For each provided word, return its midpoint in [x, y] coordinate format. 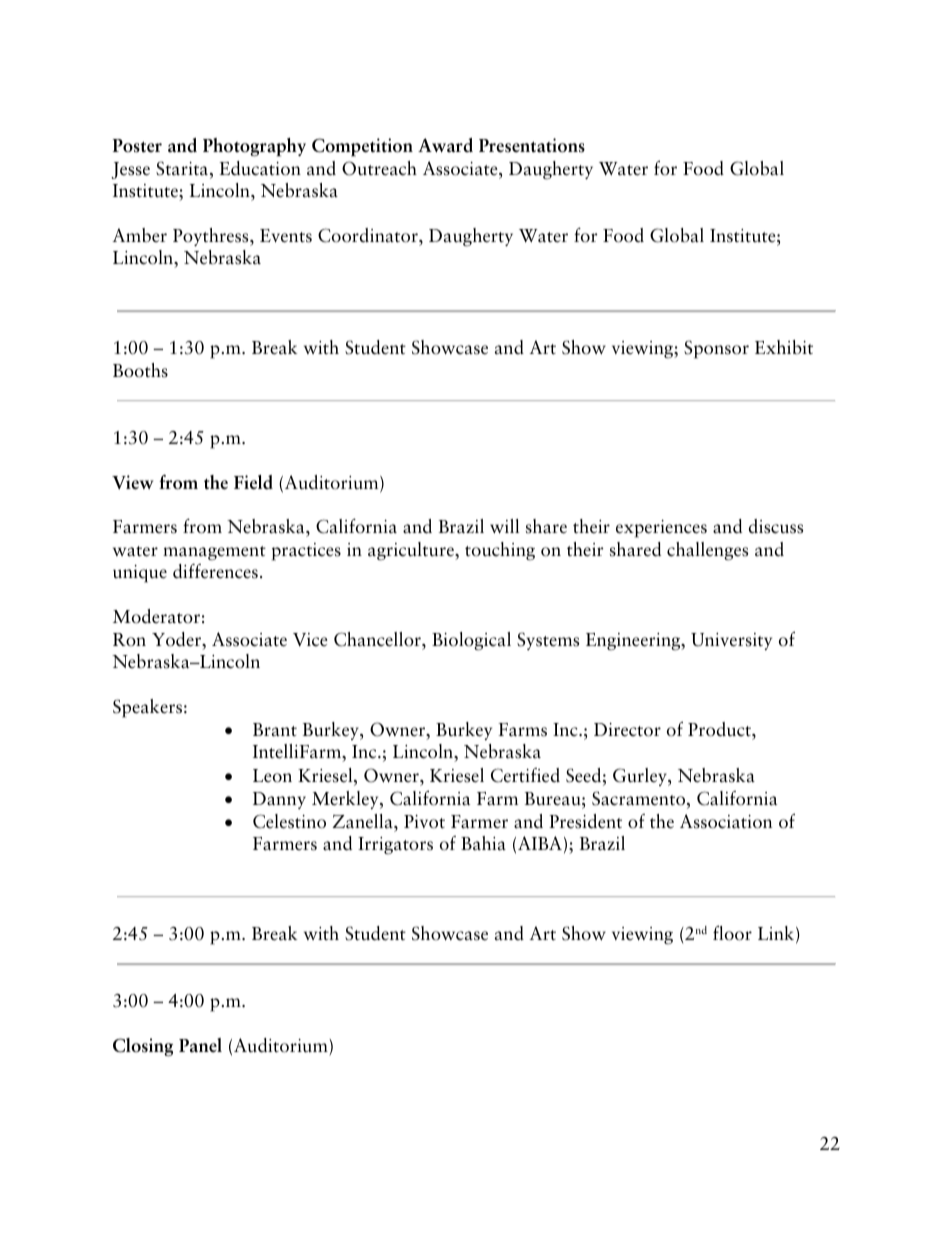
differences [215, 571]
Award [445, 145]
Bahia [483, 843]
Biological [471, 641]
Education [260, 168]
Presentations [532, 145]
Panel [200, 1045]
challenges [707, 551]
